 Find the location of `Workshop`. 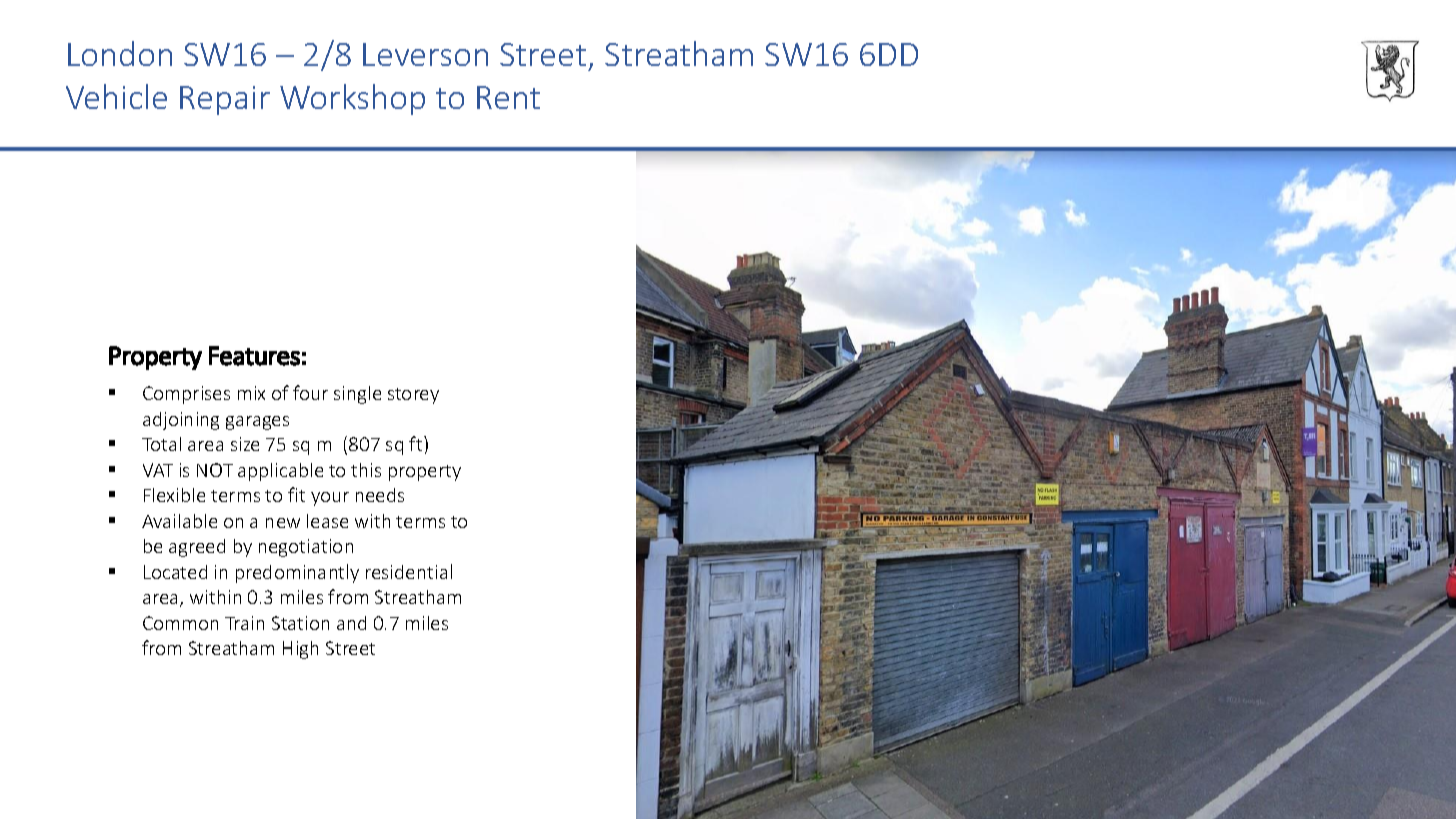

Workshop is located at coordinates (352, 99).
